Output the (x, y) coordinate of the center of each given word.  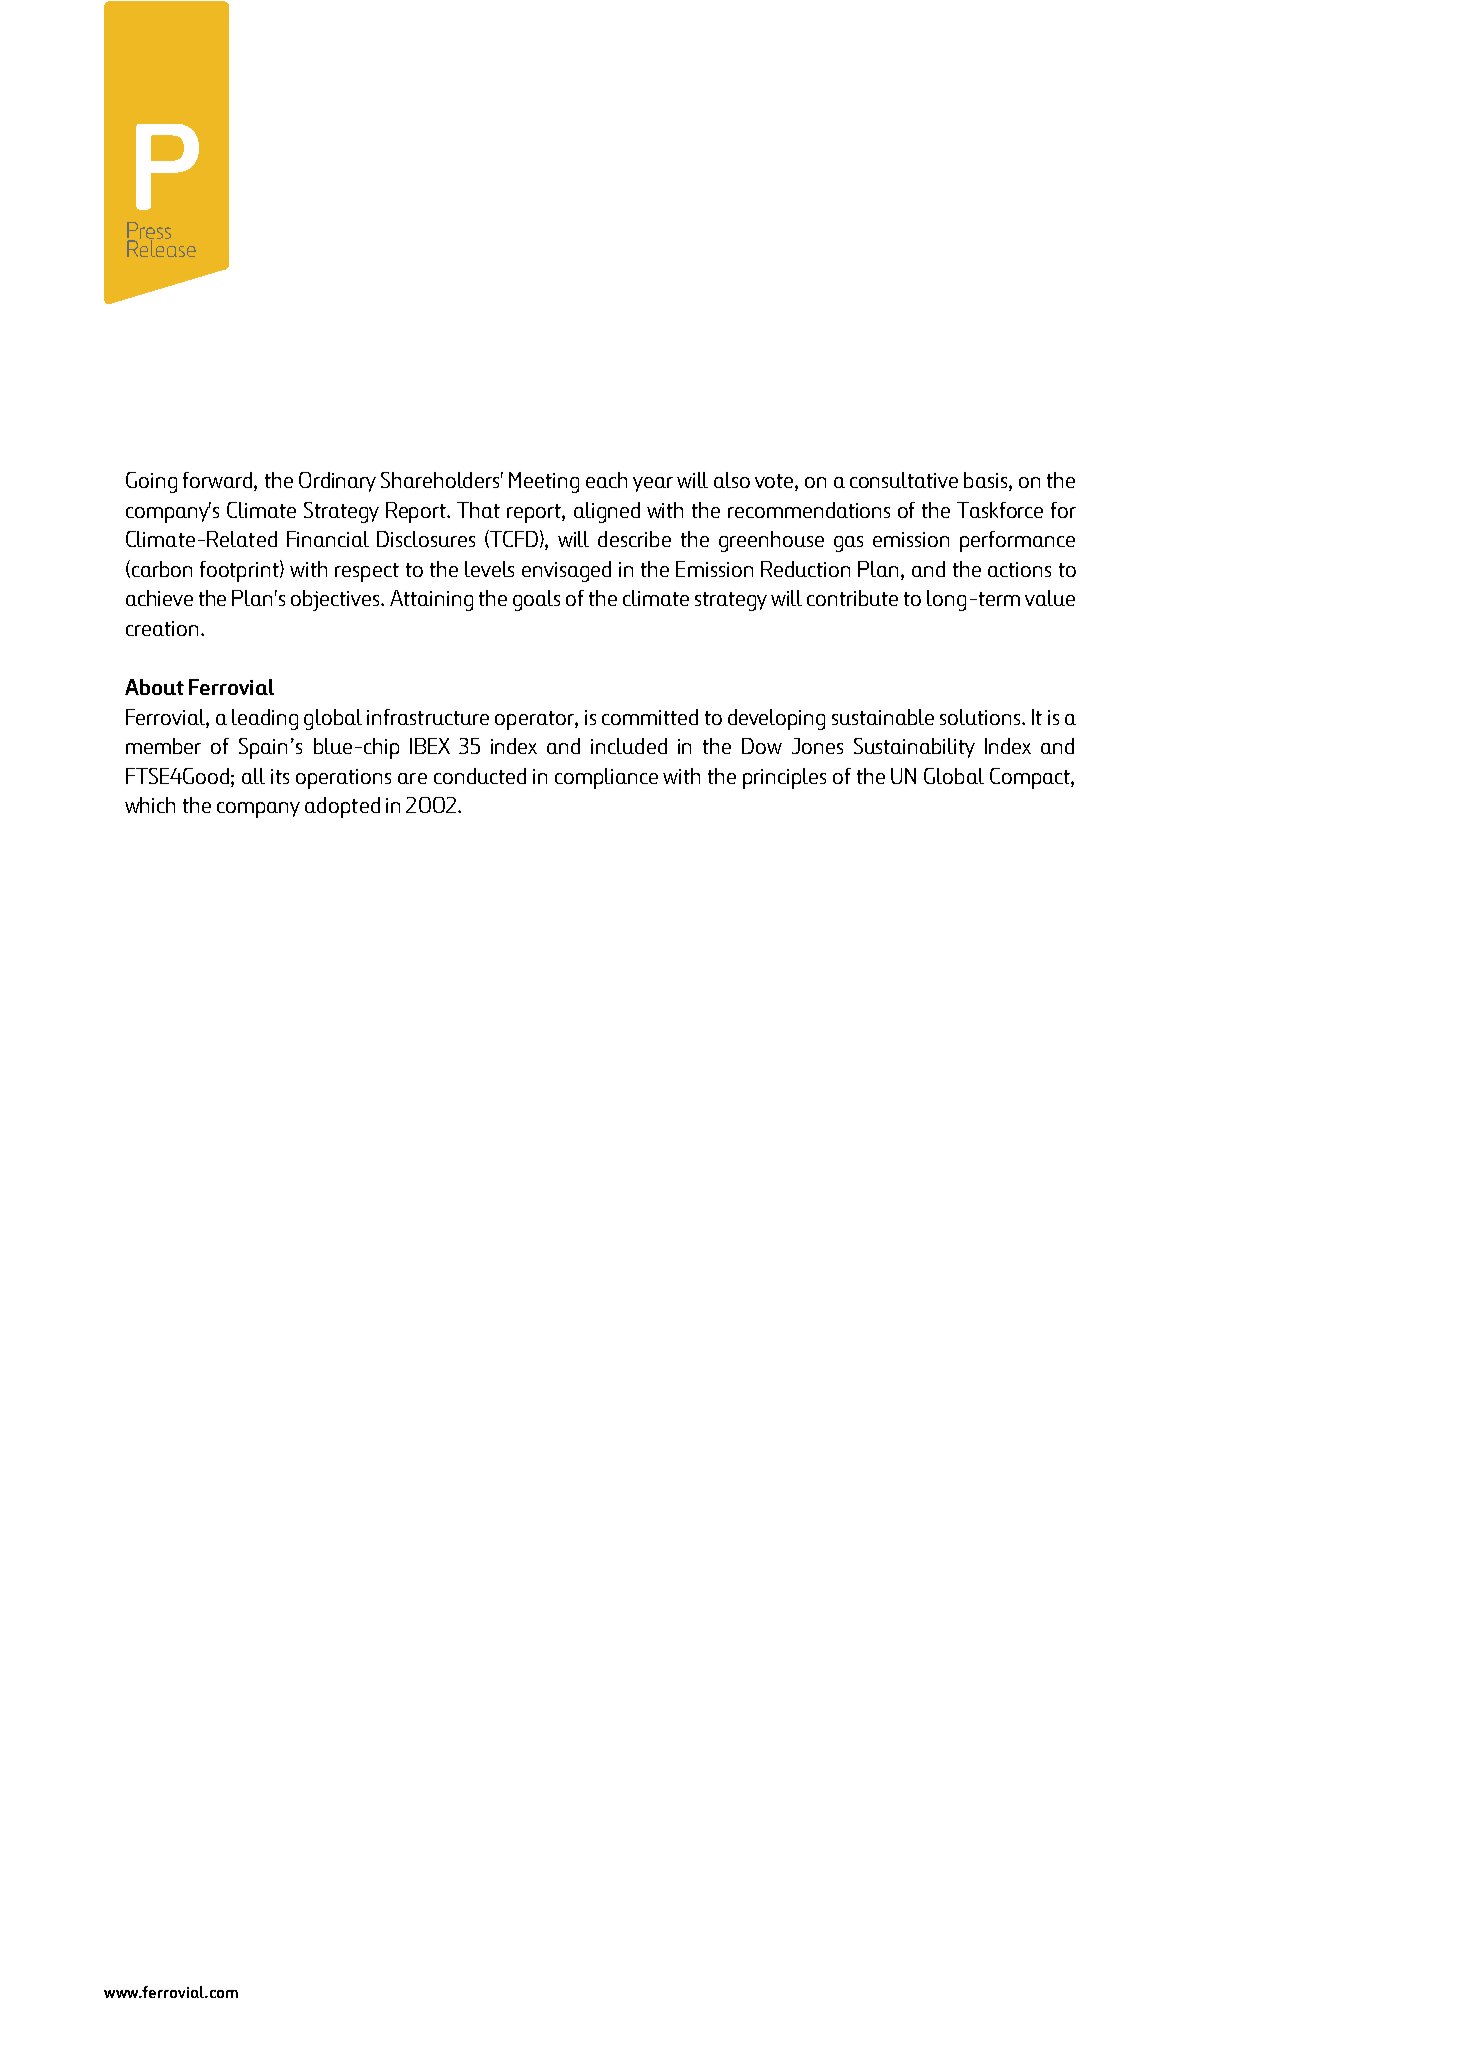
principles (784, 778)
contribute (852, 598)
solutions (981, 717)
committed (650, 717)
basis (987, 481)
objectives (336, 600)
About (154, 687)
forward (219, 481)
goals (536, 600)
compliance (606, 778)
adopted (342, 807)
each (606, 480)
